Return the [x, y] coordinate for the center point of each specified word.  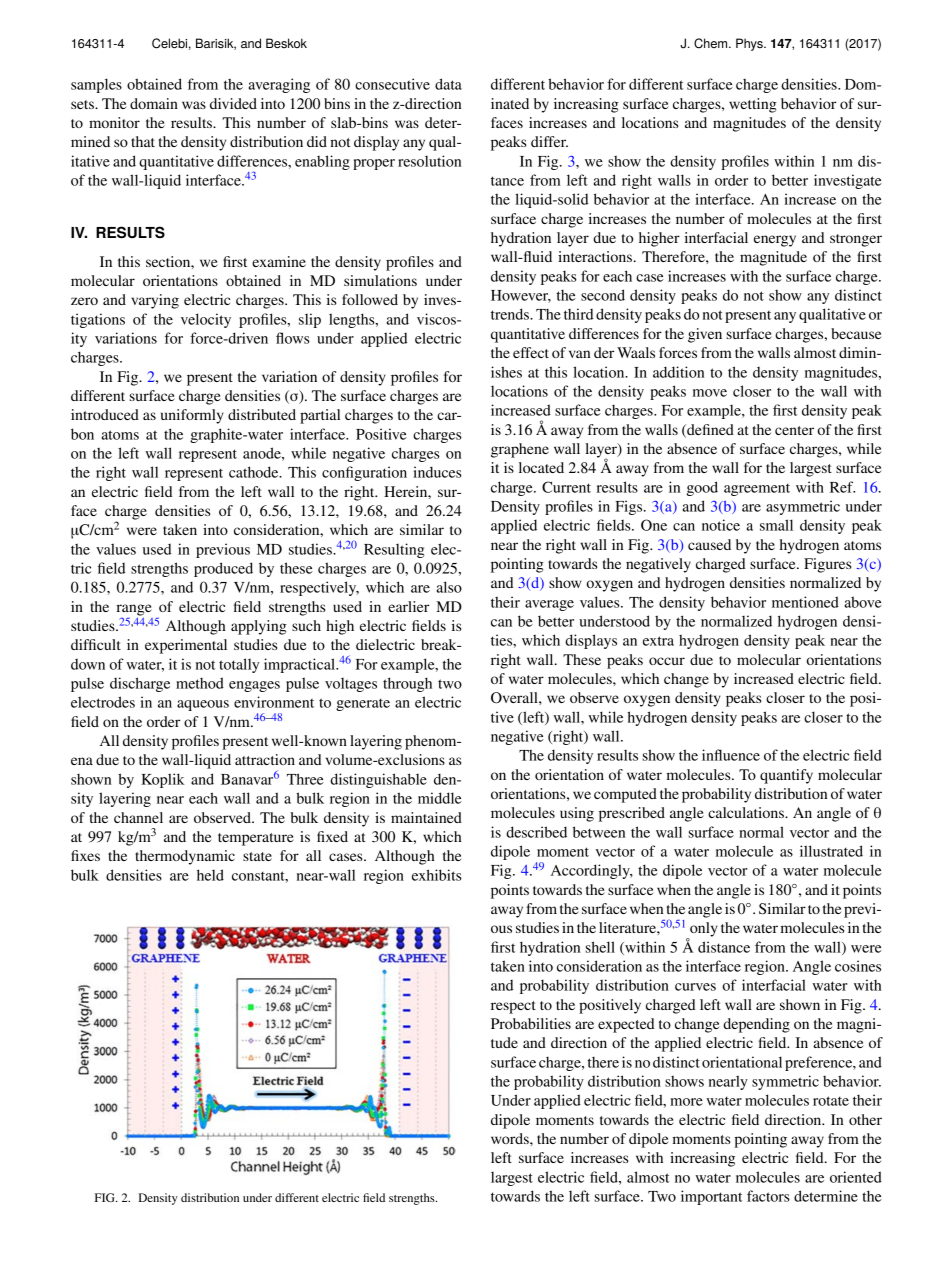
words [511, 1138]
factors [768, 1196]
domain [154, 103]
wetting [753, 105]
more [686, 1102]
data [448, 84]
